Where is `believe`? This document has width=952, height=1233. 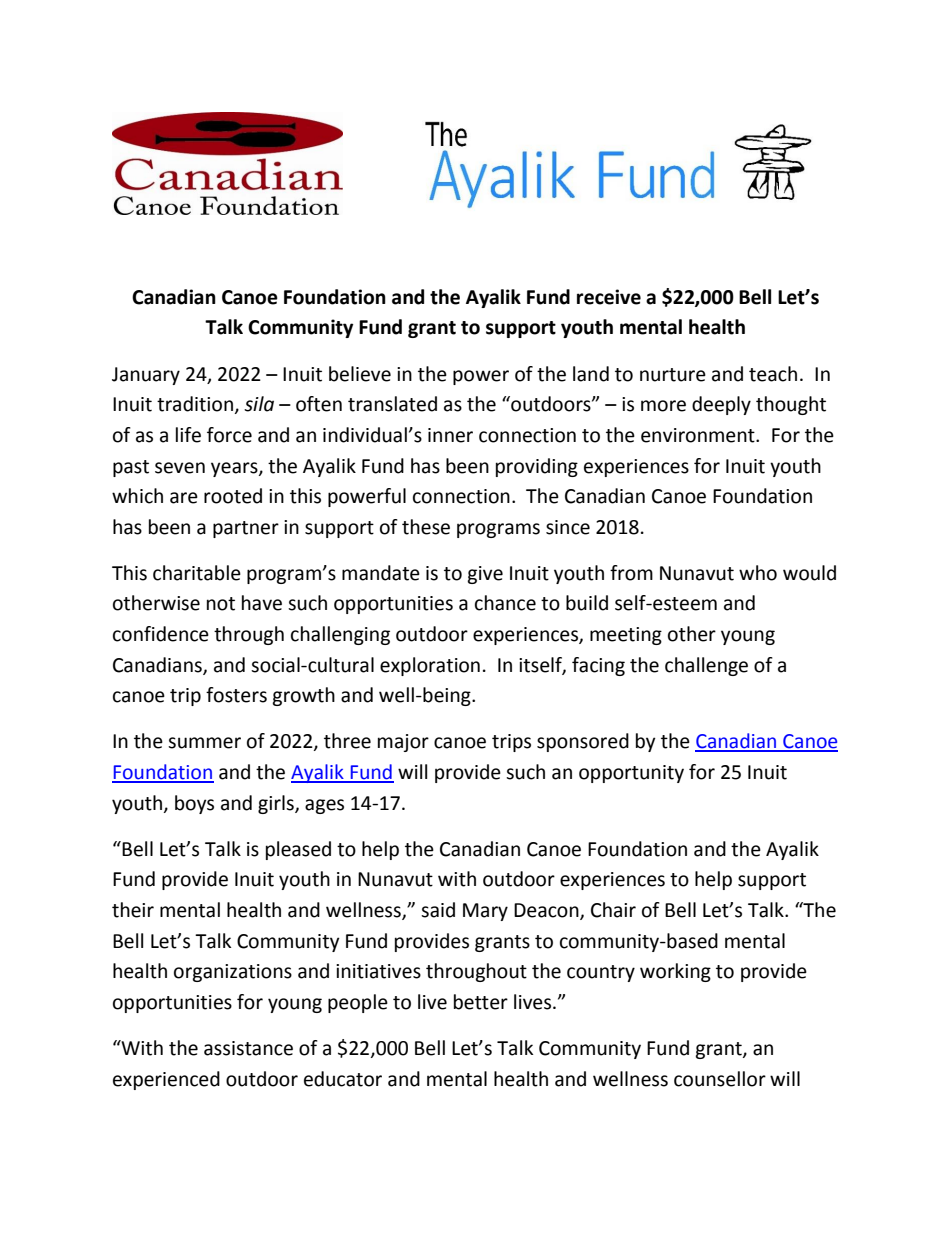 believe is located at coordinates (360, 374).
